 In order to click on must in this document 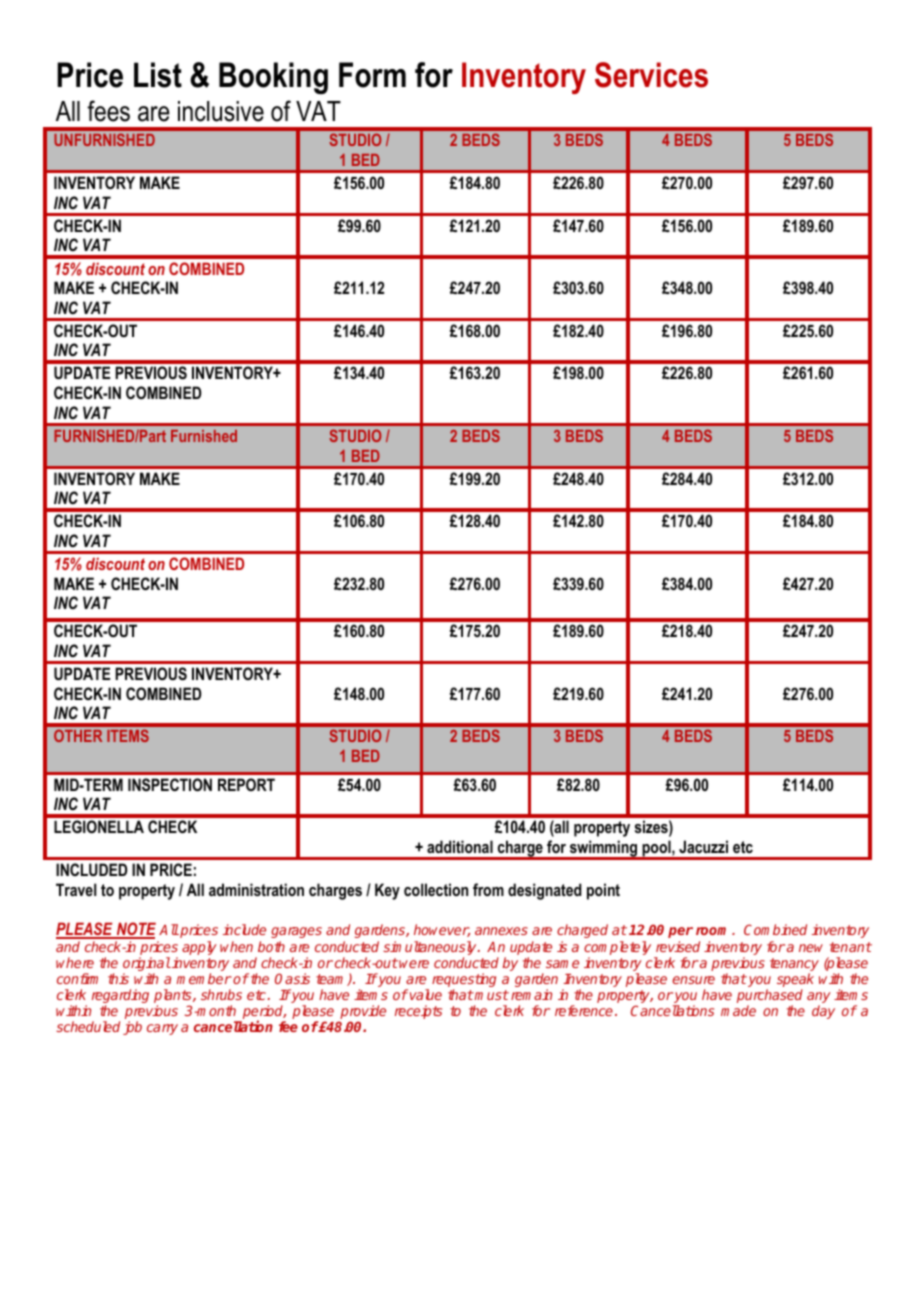, I will do `click(491, 995)`.
